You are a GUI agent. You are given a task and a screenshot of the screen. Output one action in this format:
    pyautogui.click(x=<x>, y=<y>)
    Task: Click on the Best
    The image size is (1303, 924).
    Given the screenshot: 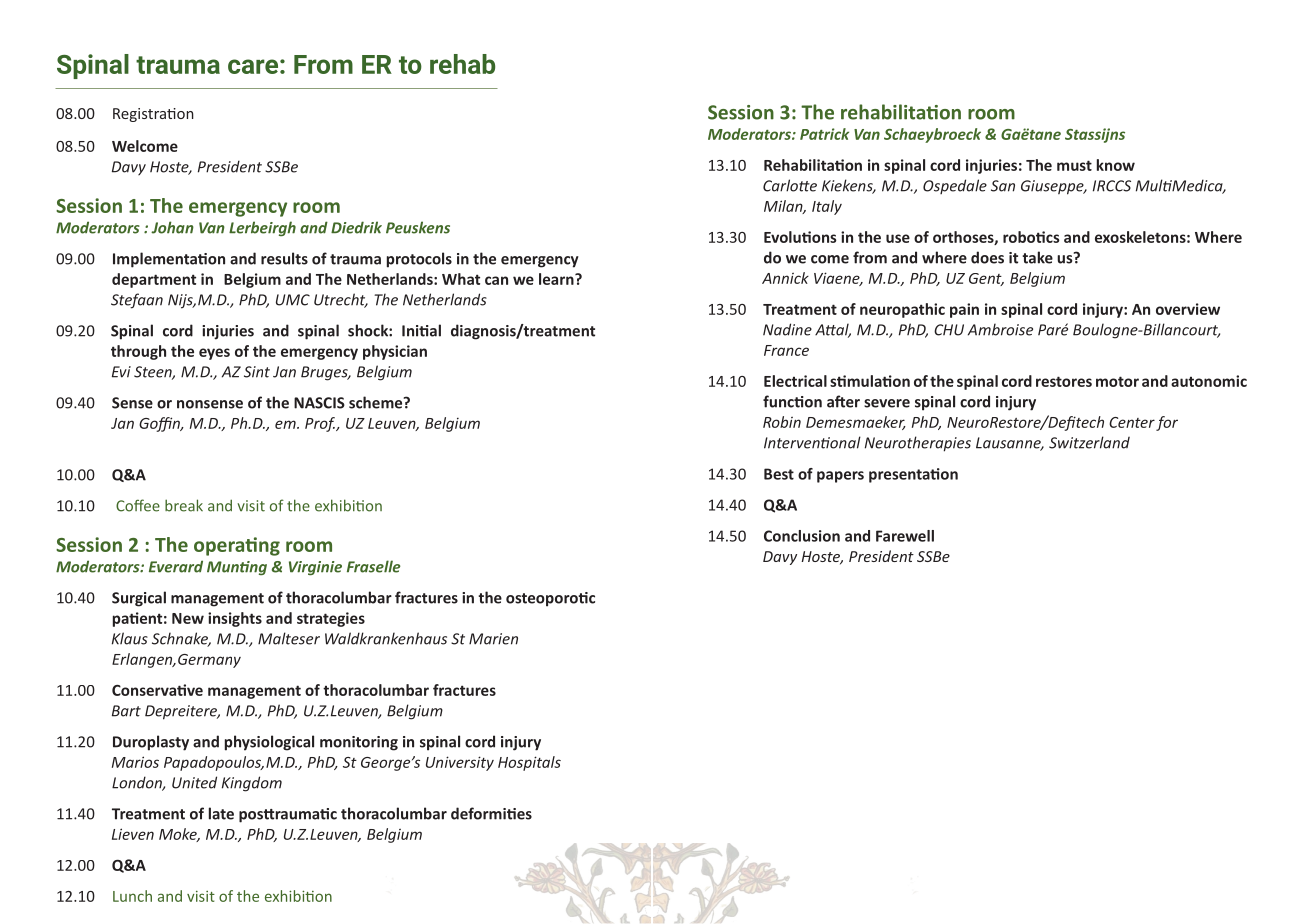 What is the action you would take?
    pyautogui.click(x=779, y=474)
